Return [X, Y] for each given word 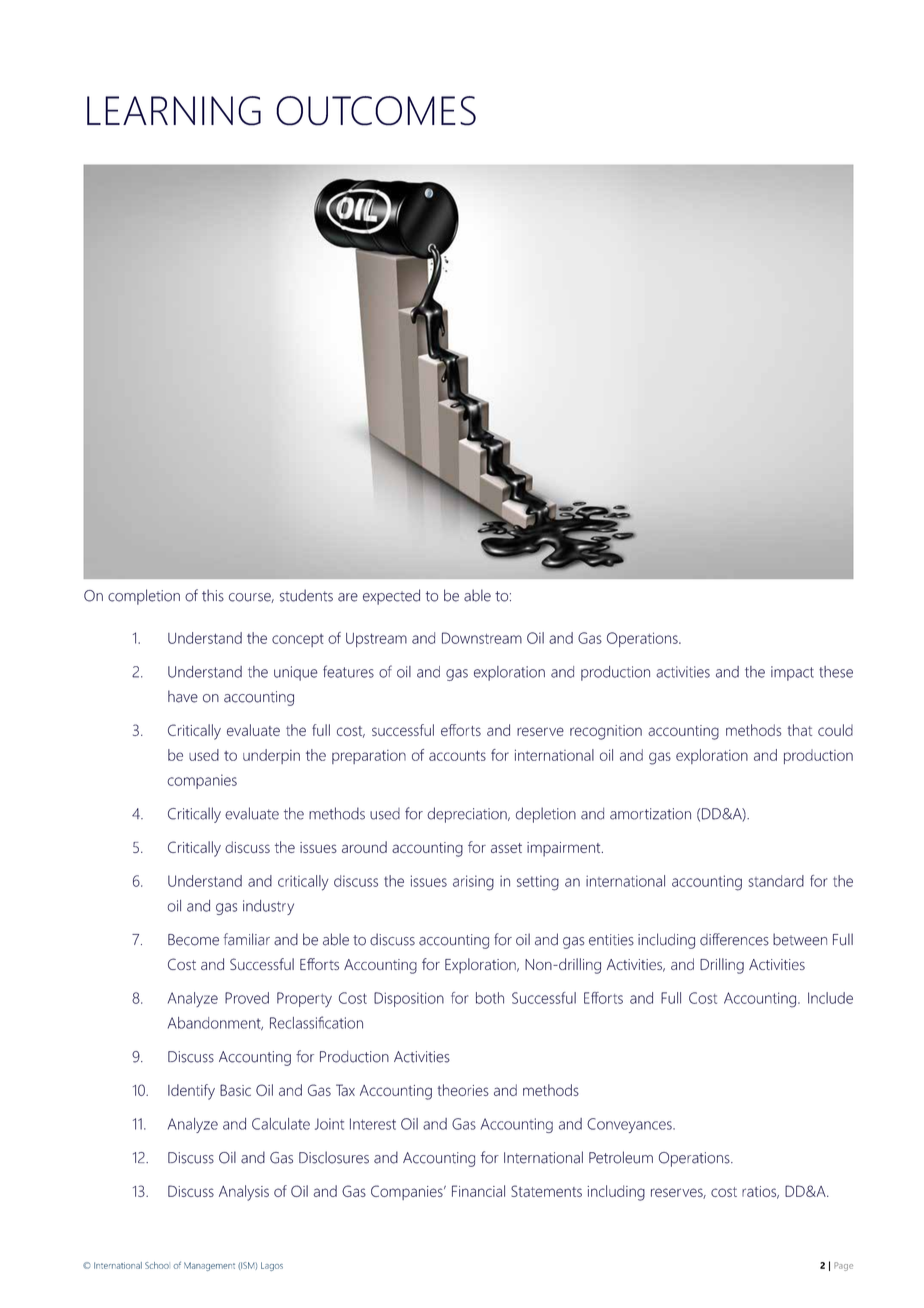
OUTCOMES [376, 111]
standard [776, 881]
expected [391, 597]
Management [209, 1266]
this [213, 595]
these [836, 672]
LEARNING [174, 111]
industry [268, 907]
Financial [478, 1191]
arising [473, 883]
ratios [760, 1192]
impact [792, 673]
